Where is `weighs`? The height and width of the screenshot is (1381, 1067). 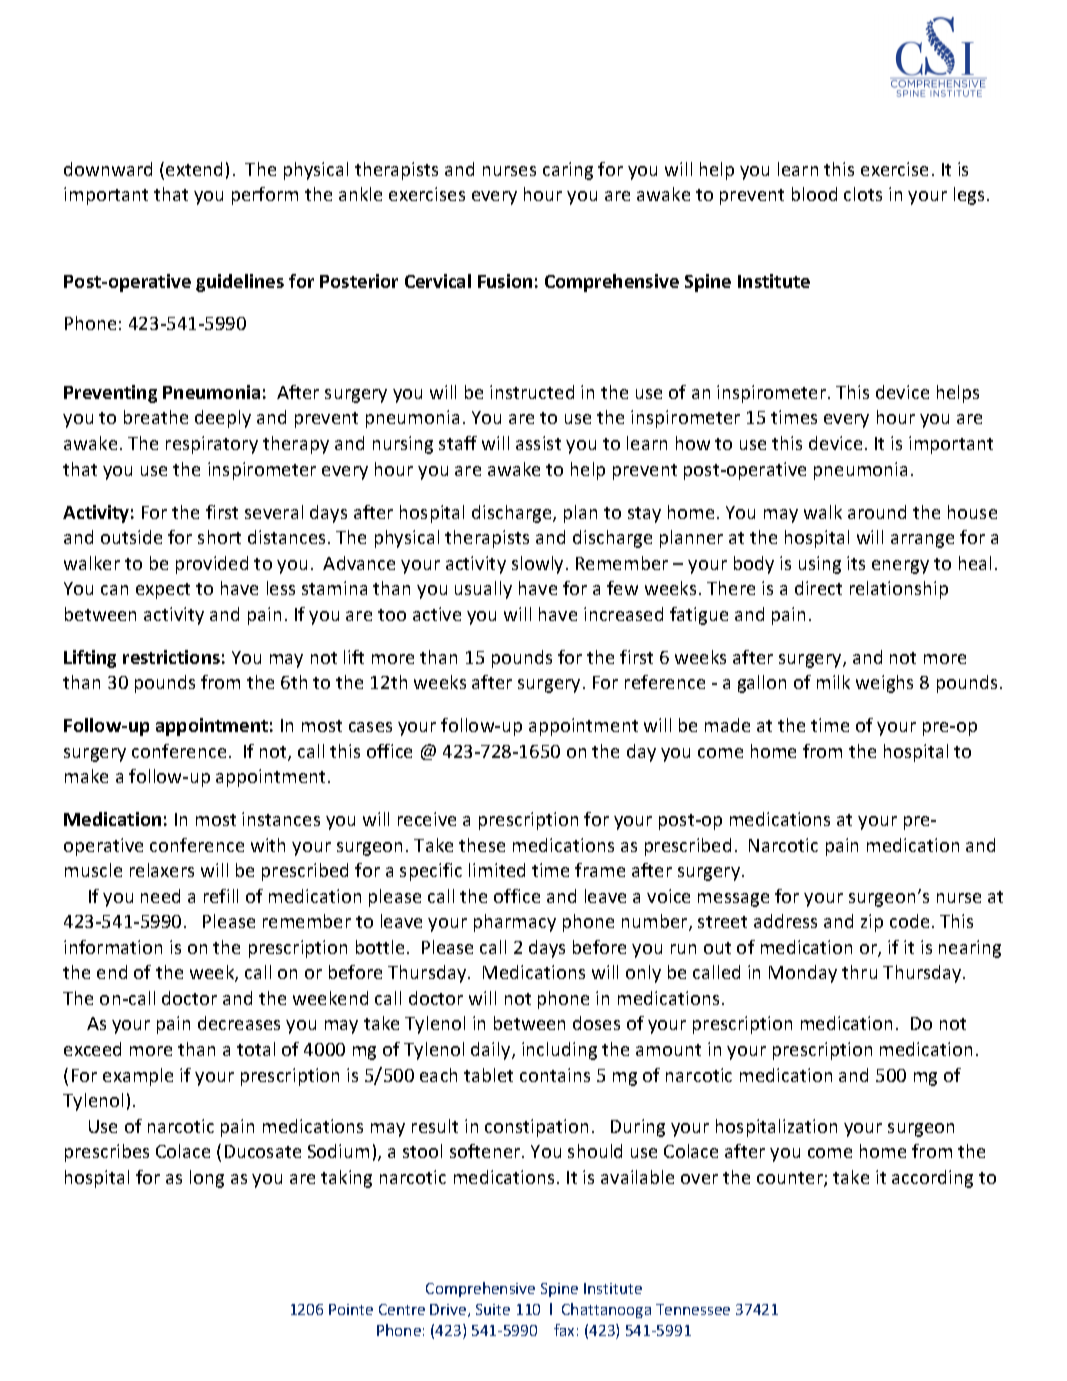
weighs is located at coordinates (884, 684).
